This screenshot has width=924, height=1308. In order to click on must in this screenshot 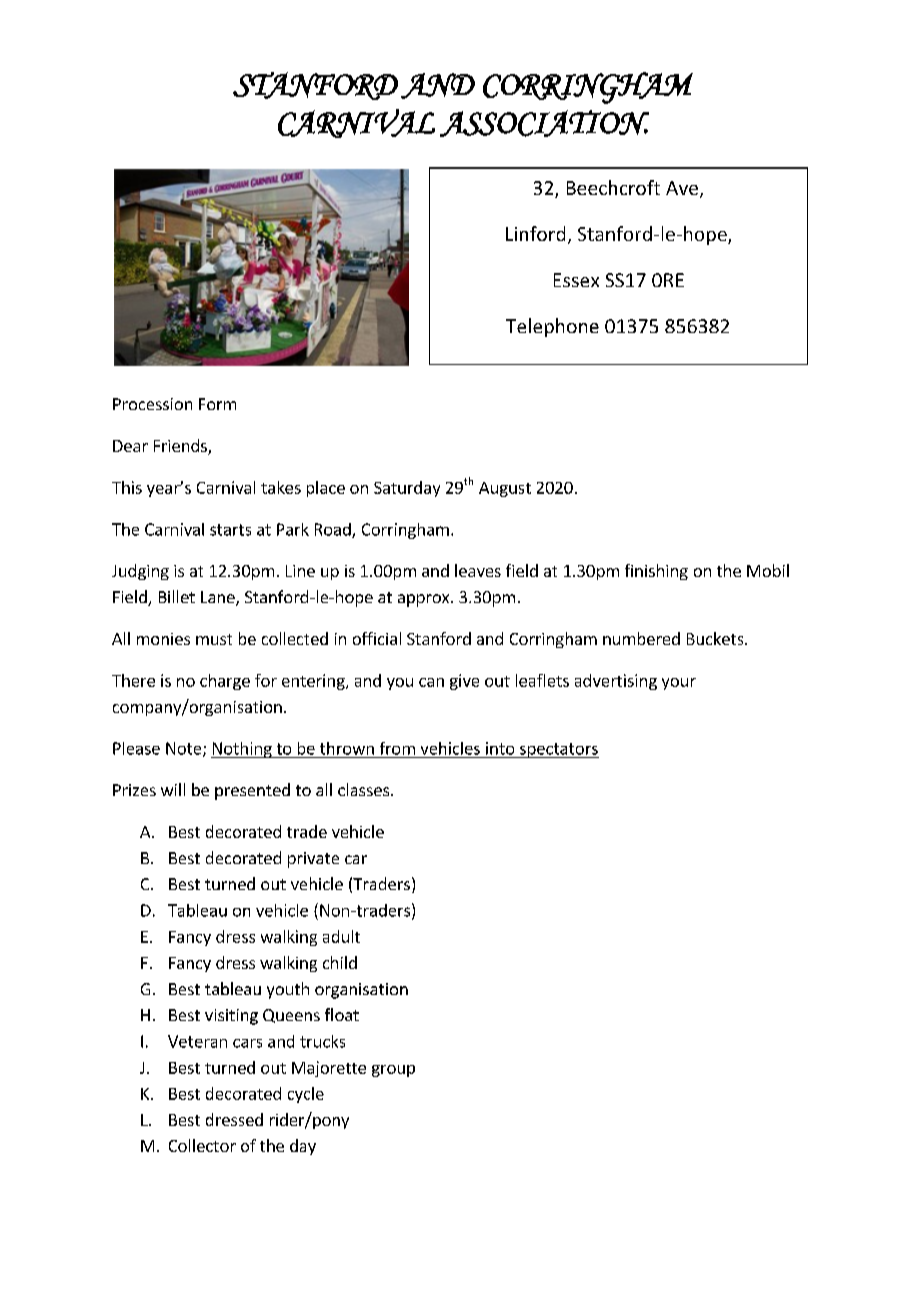, I will do `click(214, 639)`.
